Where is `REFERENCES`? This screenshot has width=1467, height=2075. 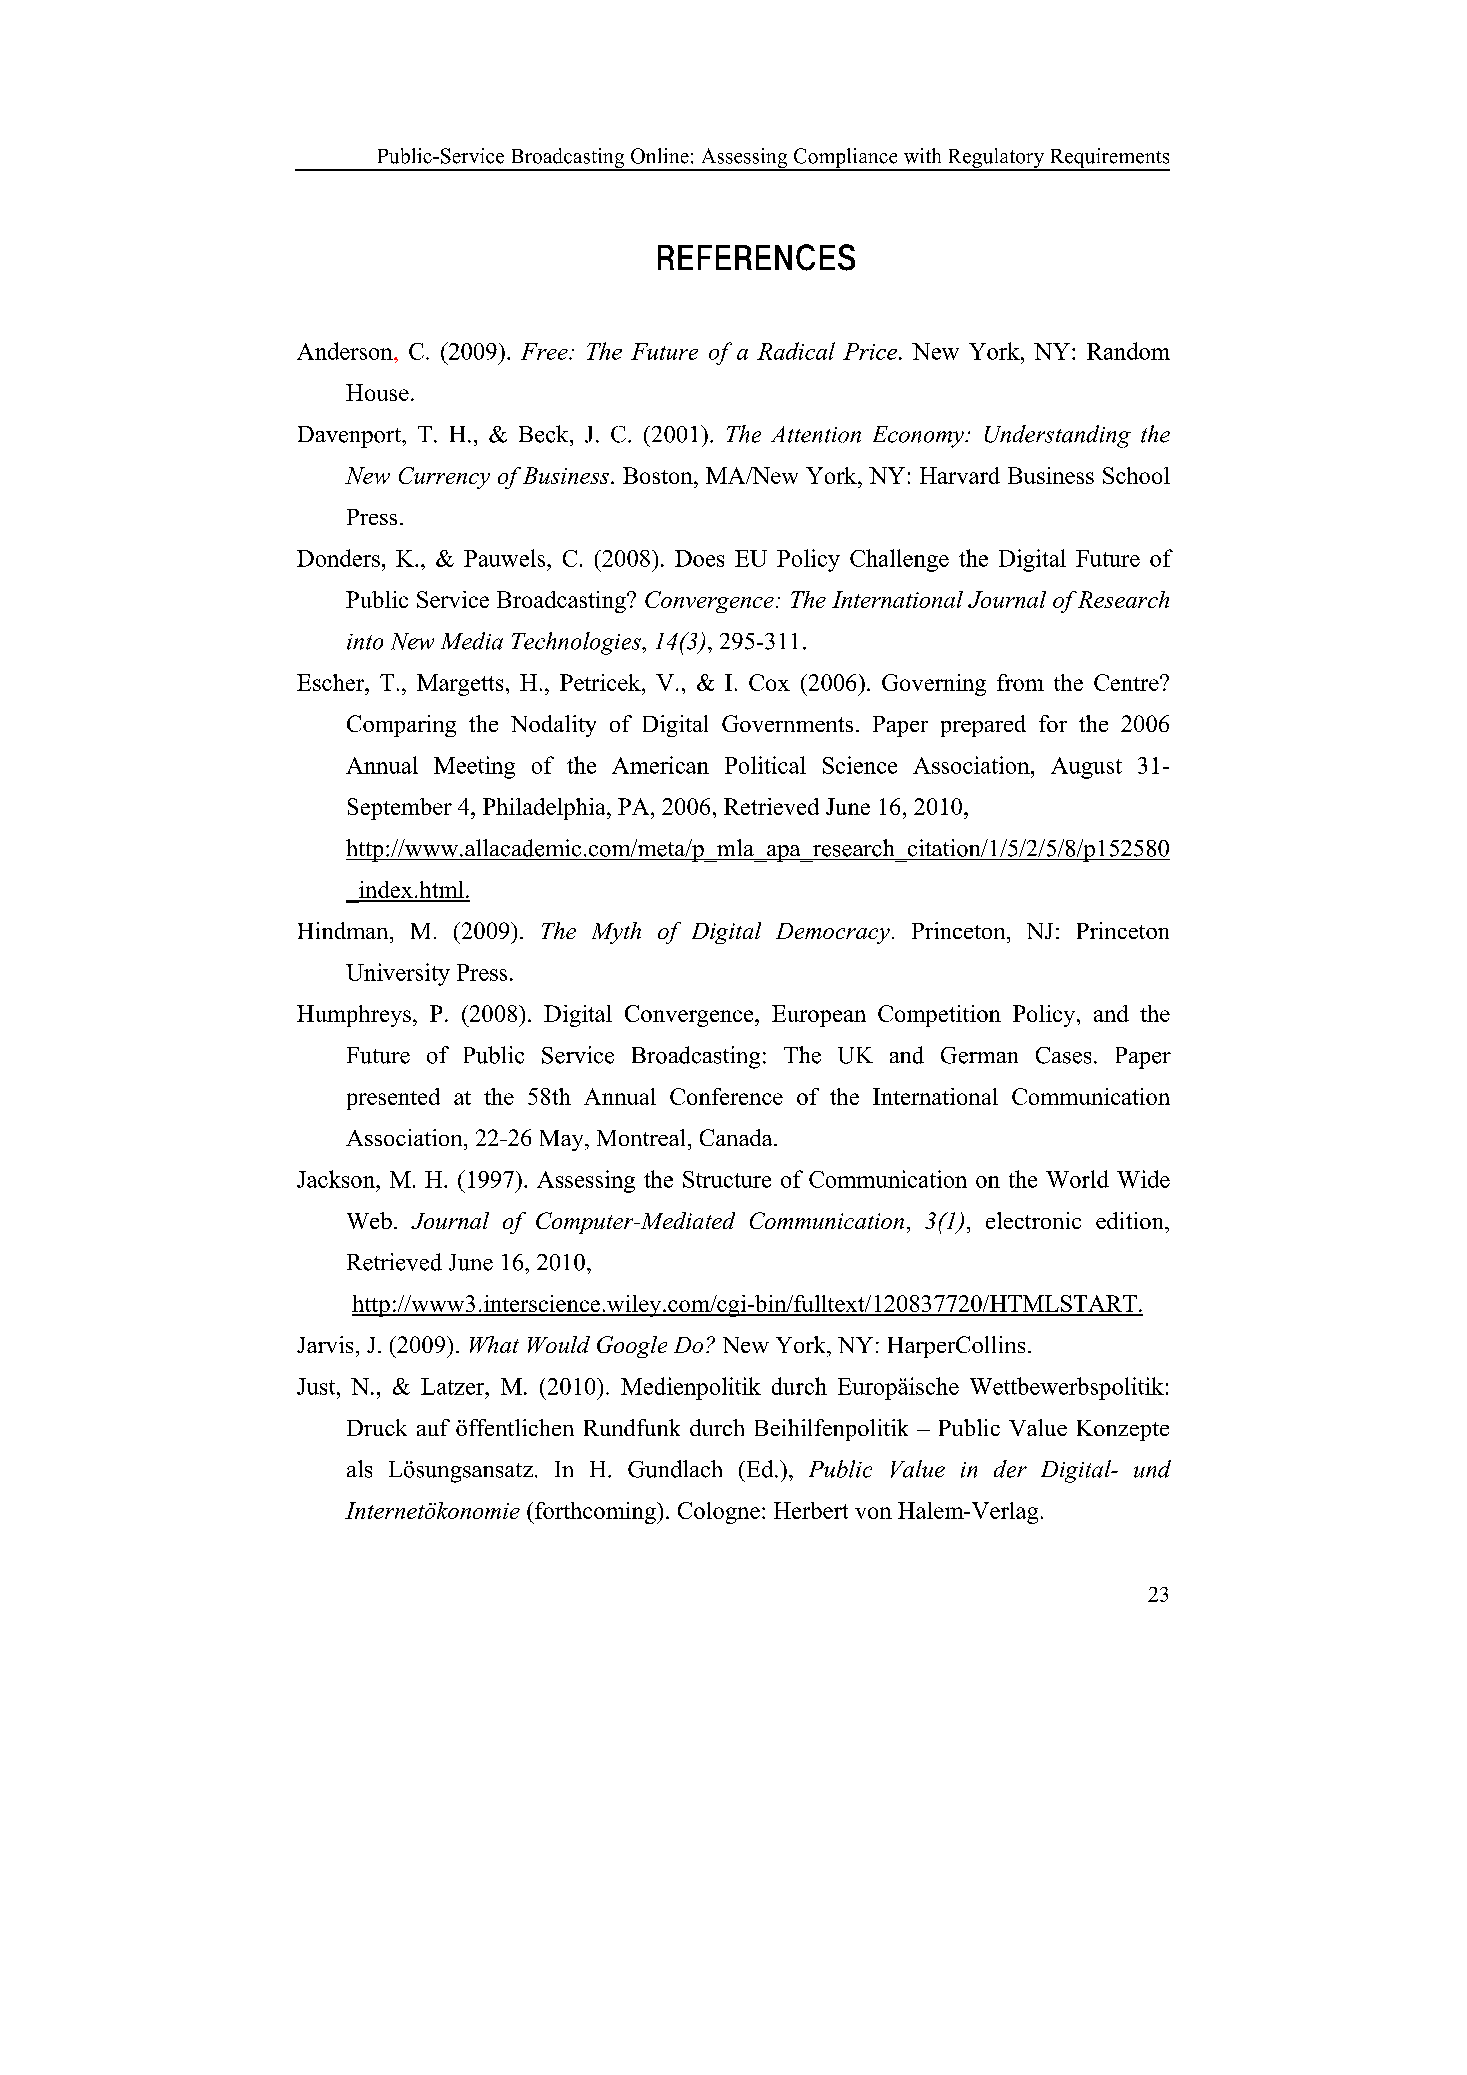 REFERENCES is located at coordinates (756, 257).
